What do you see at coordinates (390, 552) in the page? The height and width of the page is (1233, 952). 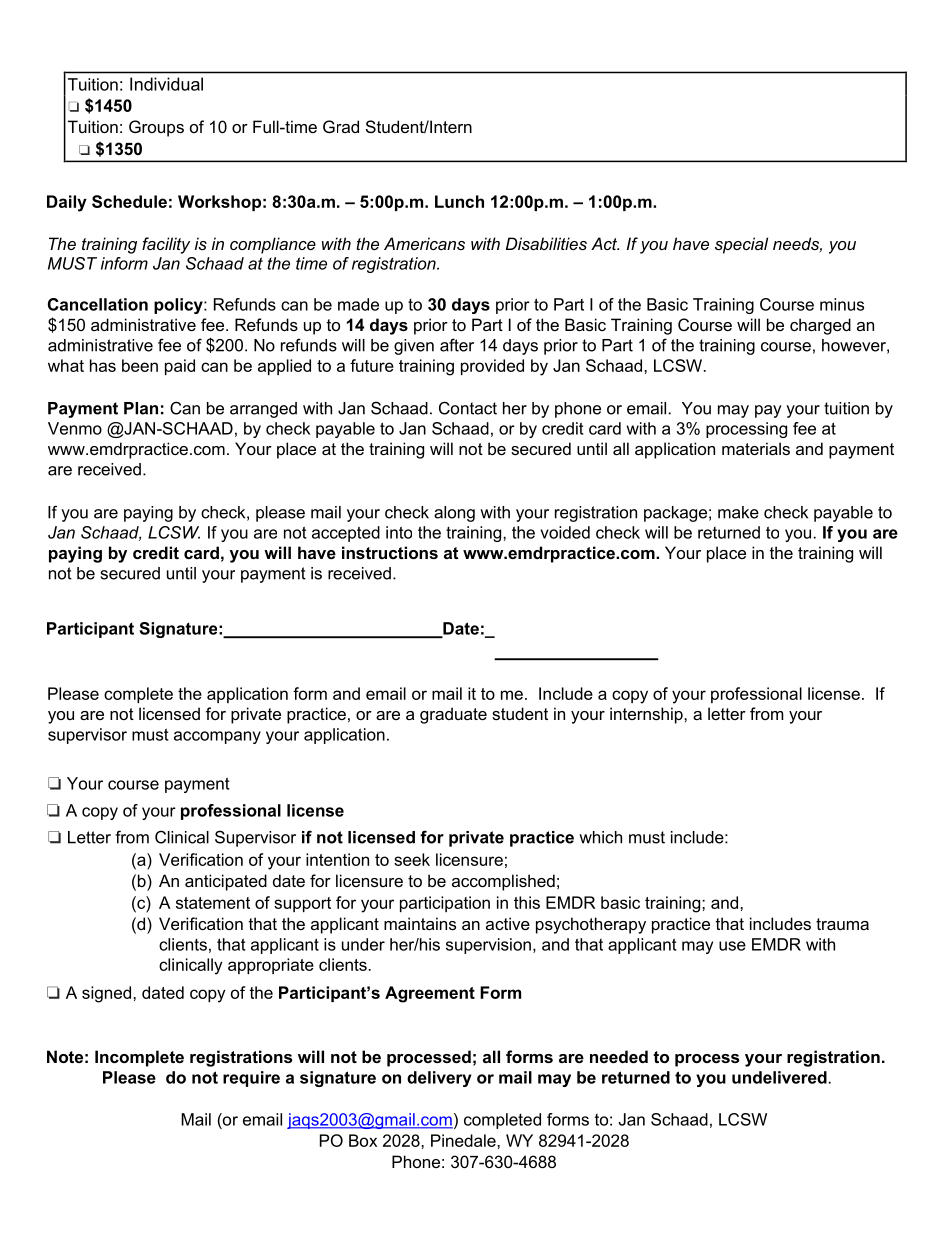 I see `instructions` at bounding box center [390, 552].
